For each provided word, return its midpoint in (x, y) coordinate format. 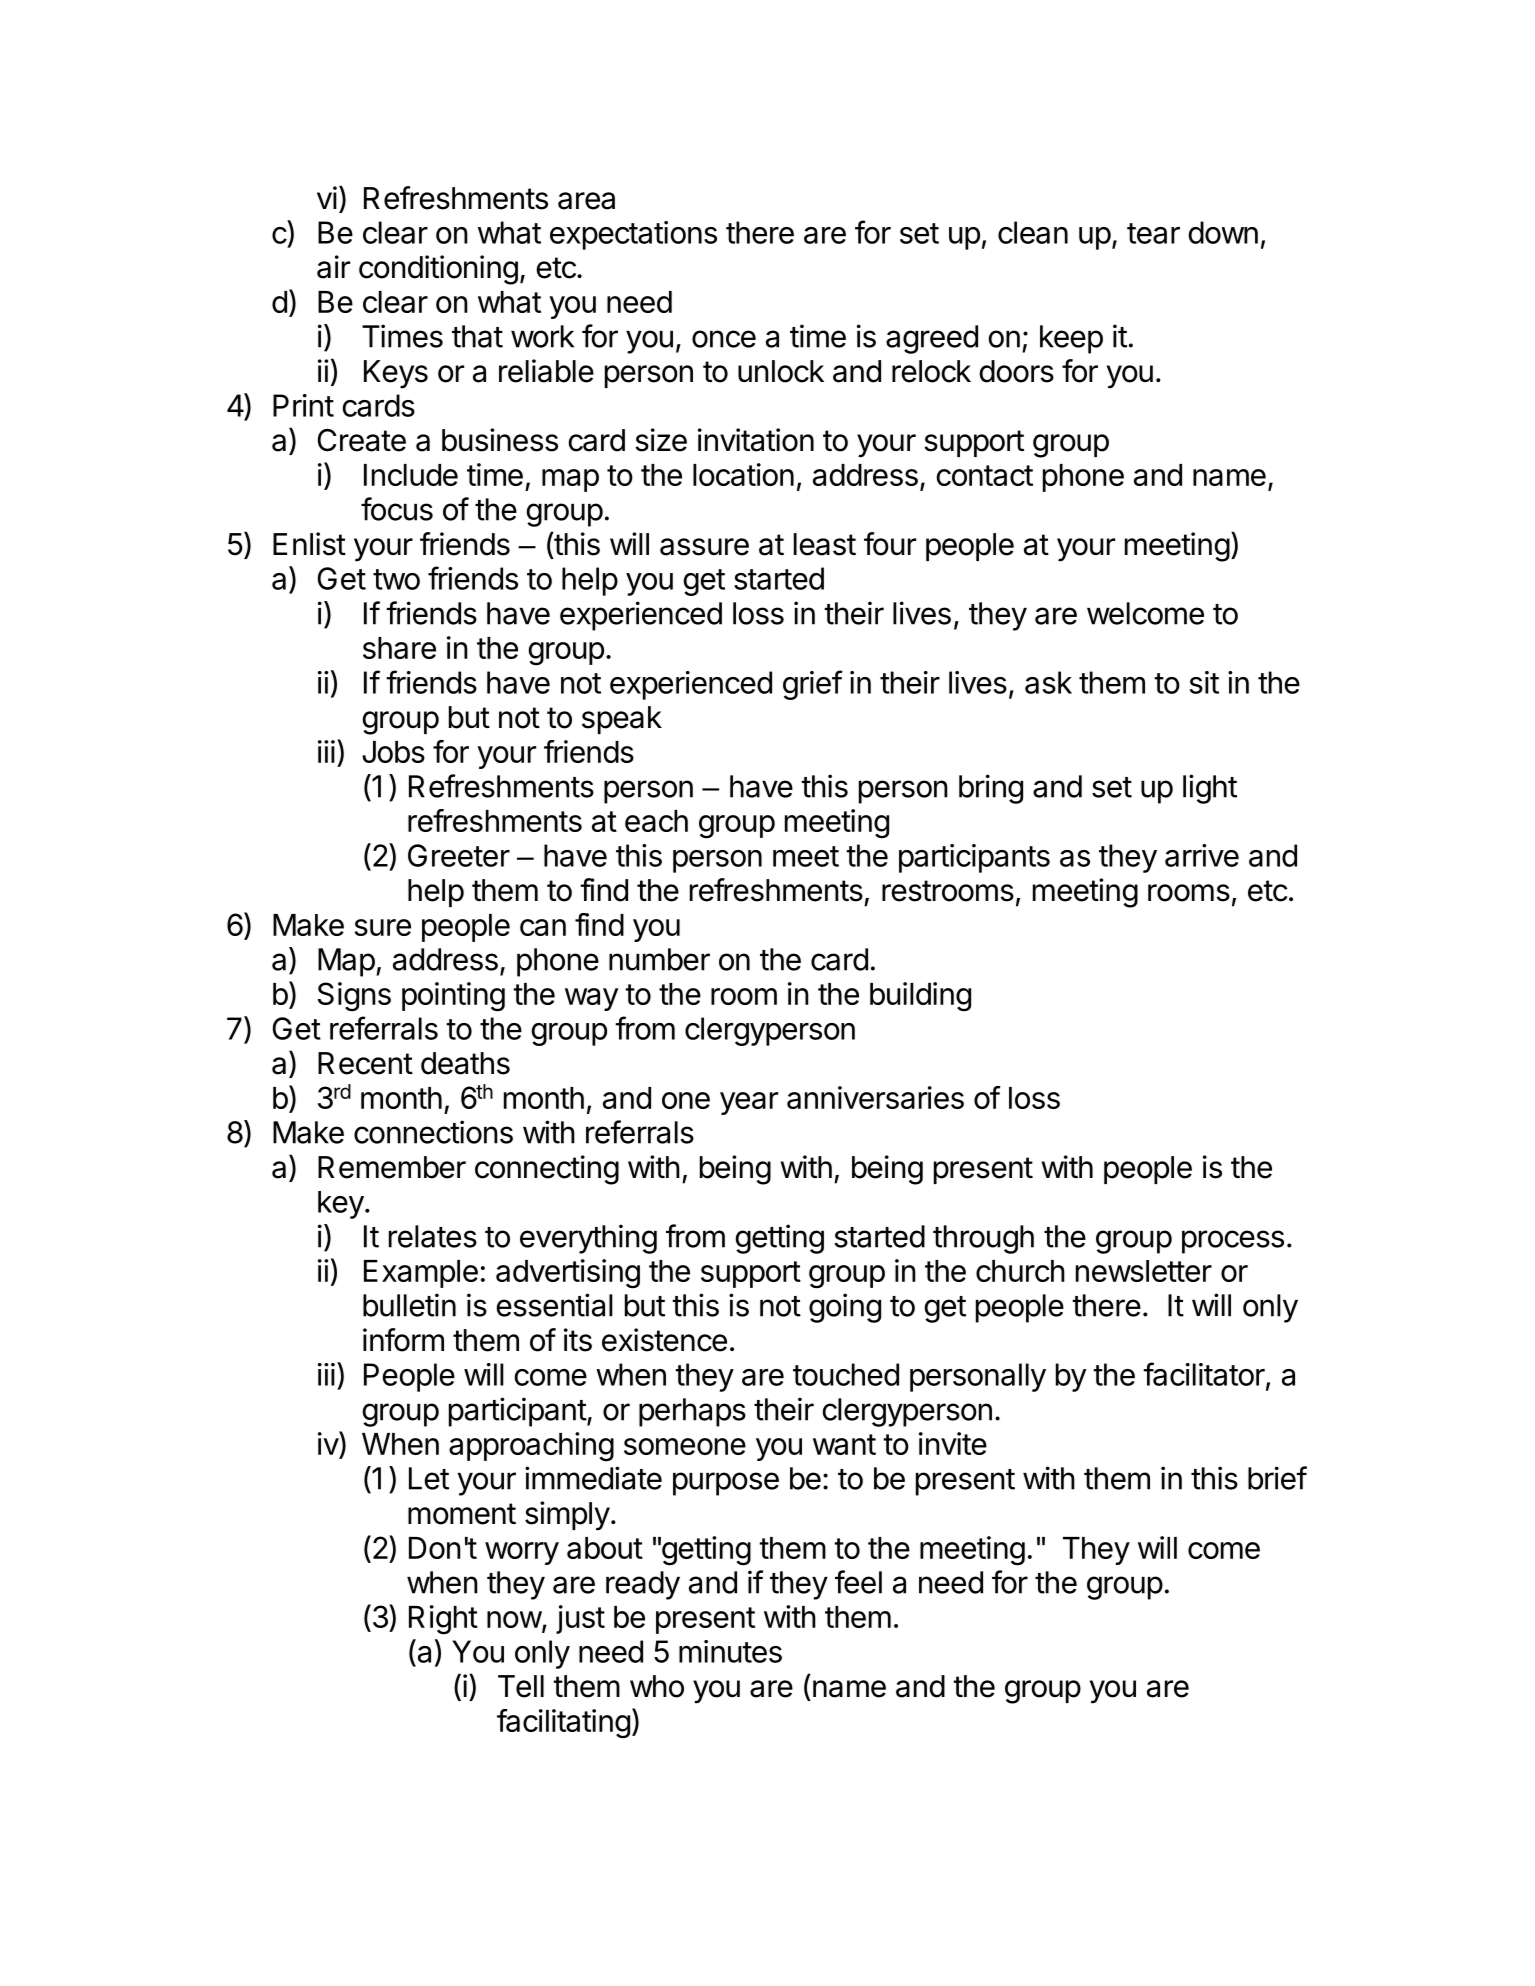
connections (433, 1132)
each (656, 821)
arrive (1202, 855)
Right (443, 1620)
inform (403, 1340)
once (724, 339)
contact (984, 475)
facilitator (1204, 1374)
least (825, 544)
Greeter (459, 855)
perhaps (692, 1412)
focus (397, 509)
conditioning (438, 270)
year (749, 1103)
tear (1153, 233)
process (1233, 1242)
